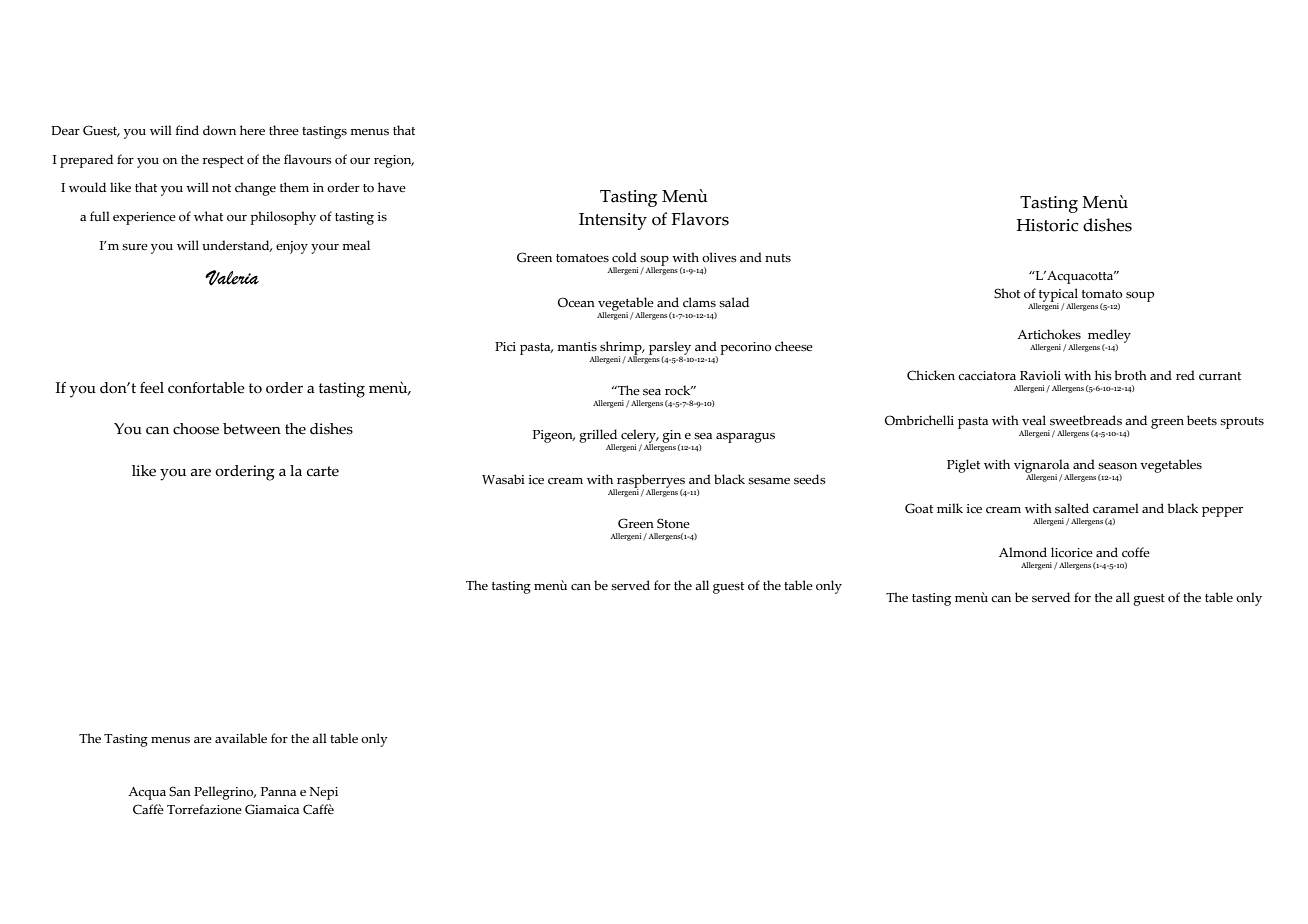 Image resolution: width=1308 pixels, height=924 pixels. What do you see at coordinates (180, 791) in the screenshot?
I see `San` at bounding box center [180, 791].
